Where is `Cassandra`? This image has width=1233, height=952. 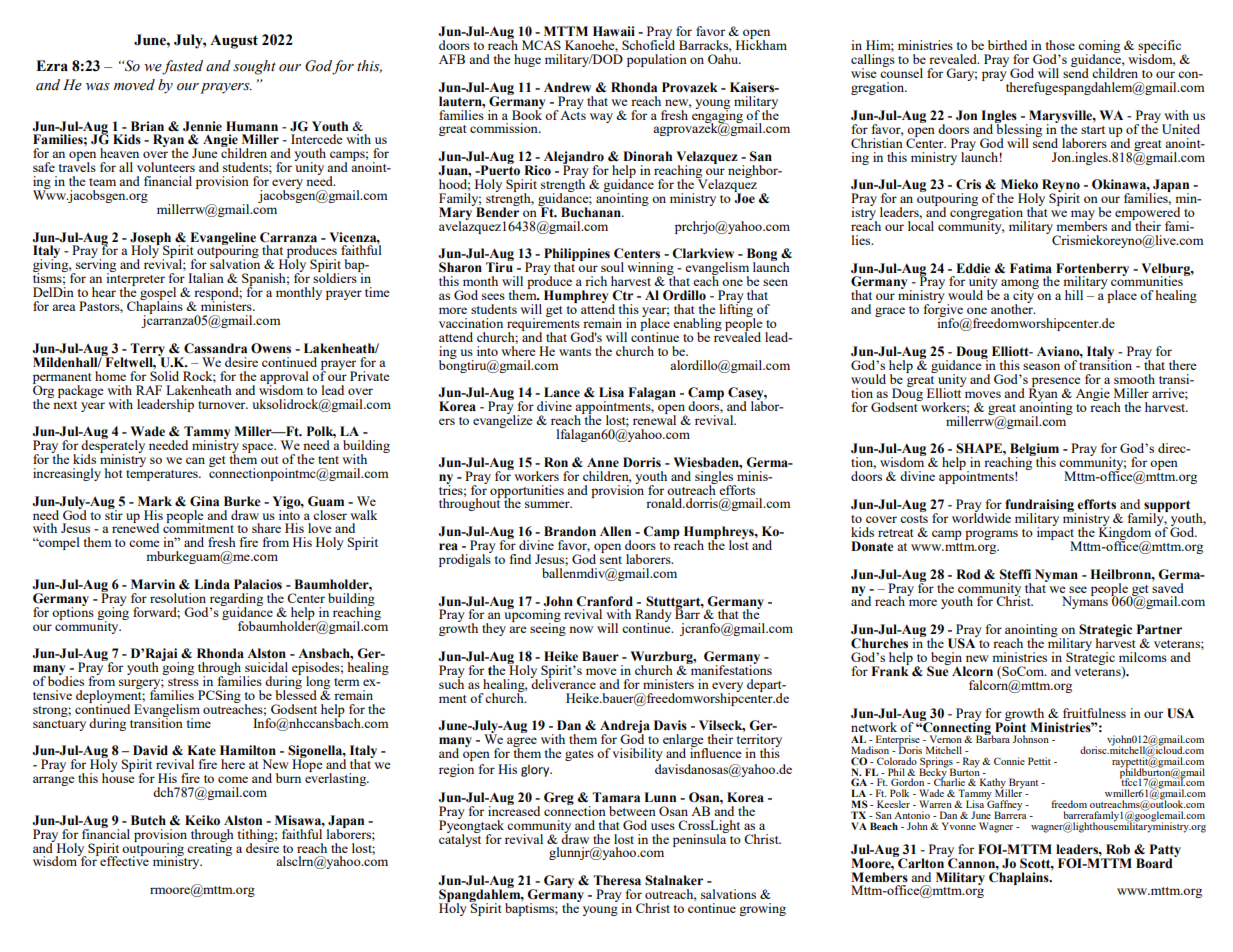
Cassandra is located at coordinates (215, 348).
